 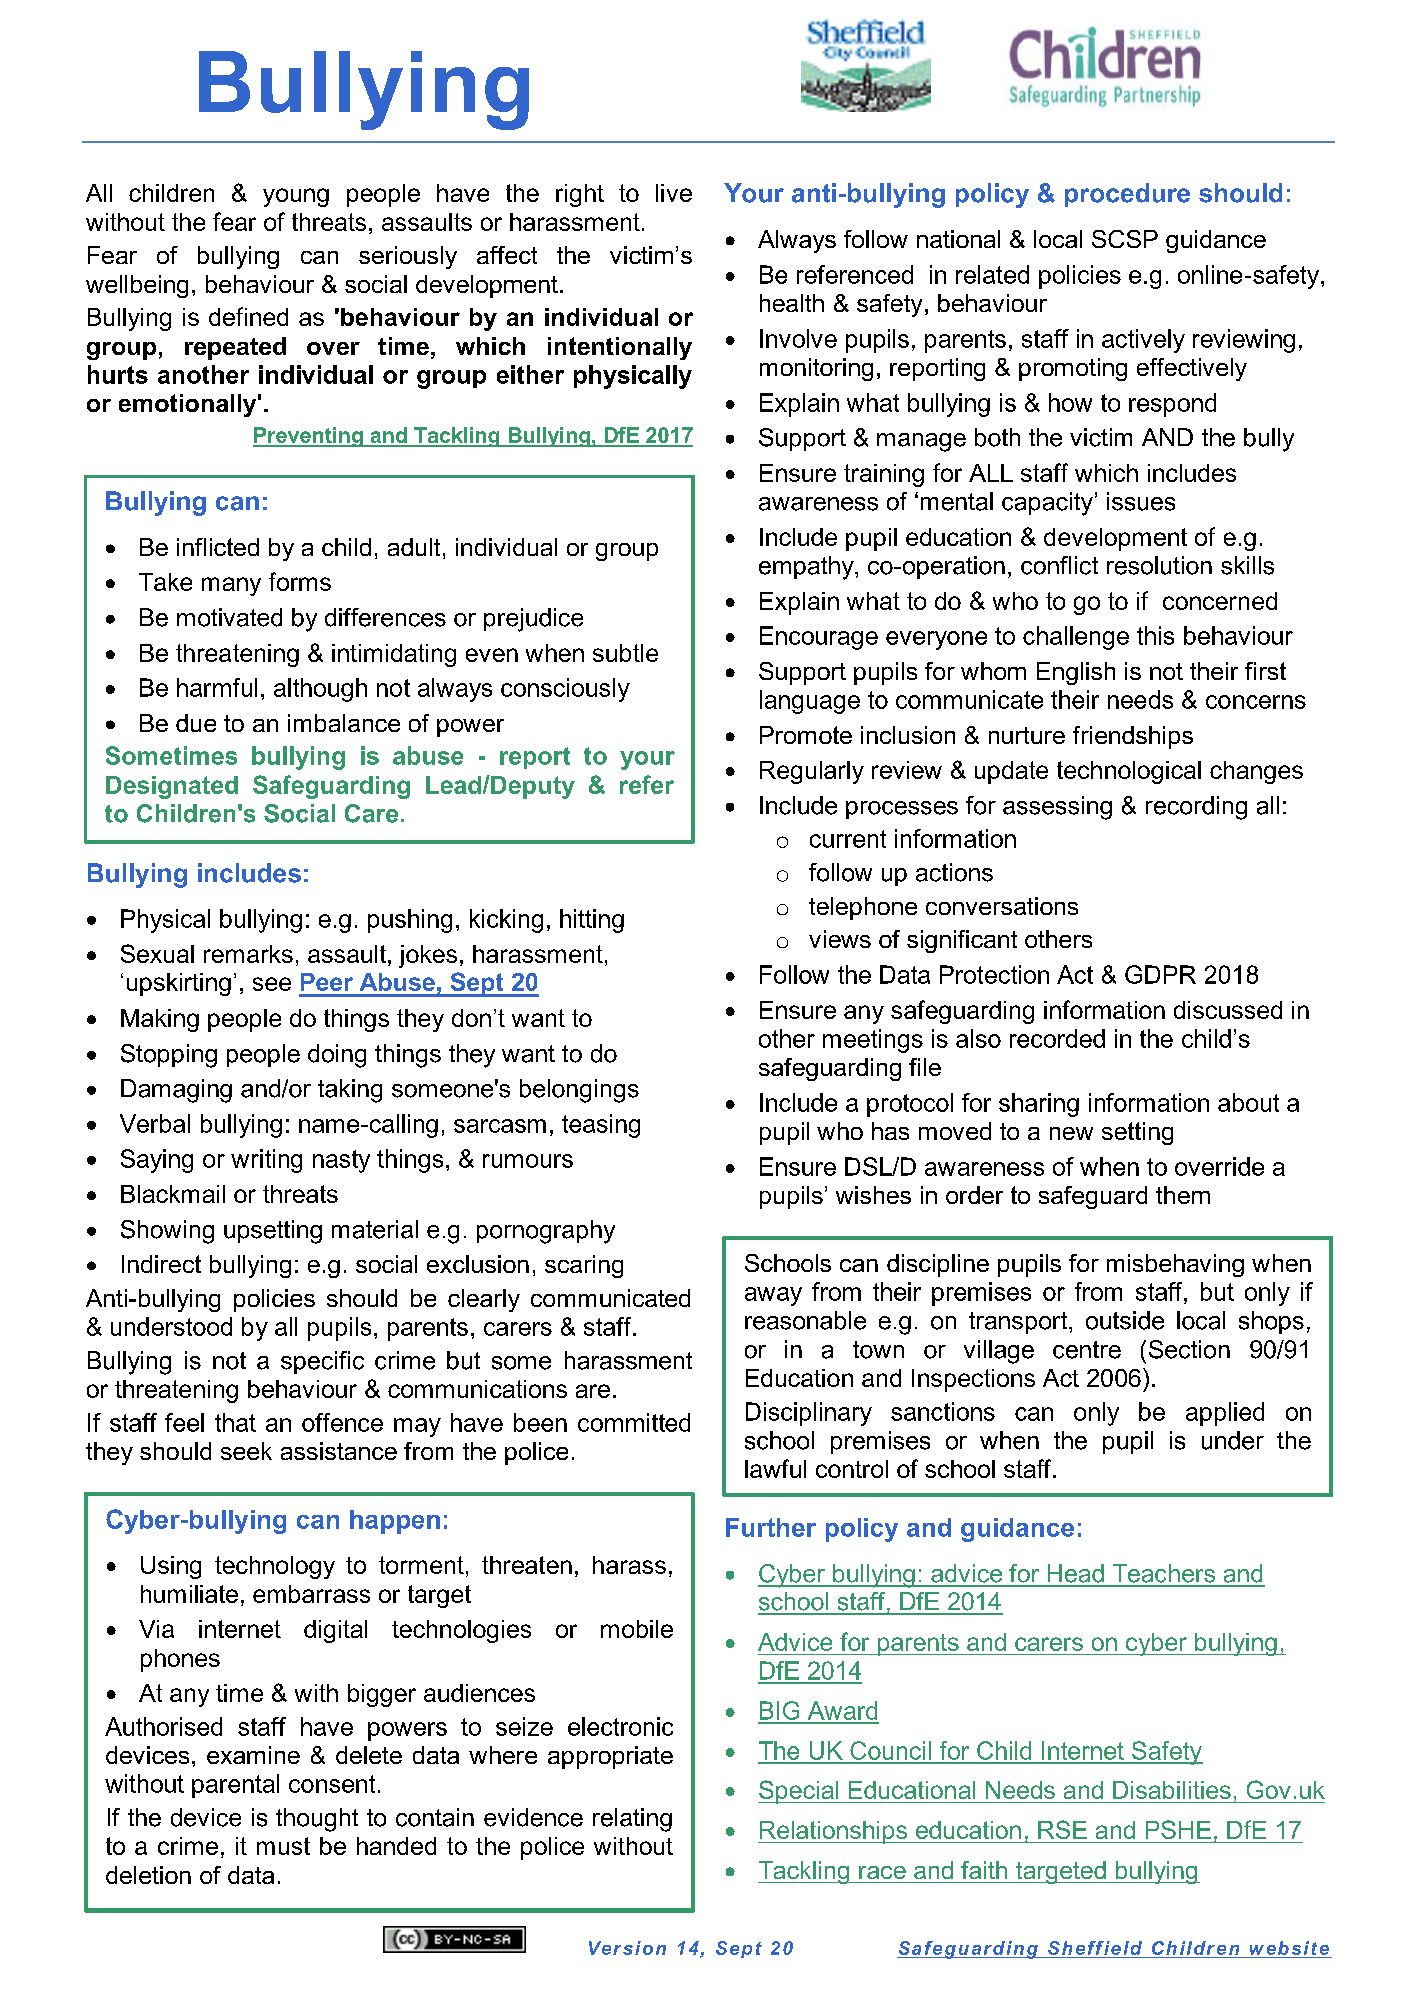 What do you see at coordinates (812, 772) in the screenshot?
I see `Regularly` at bounding box center [812, 772].
